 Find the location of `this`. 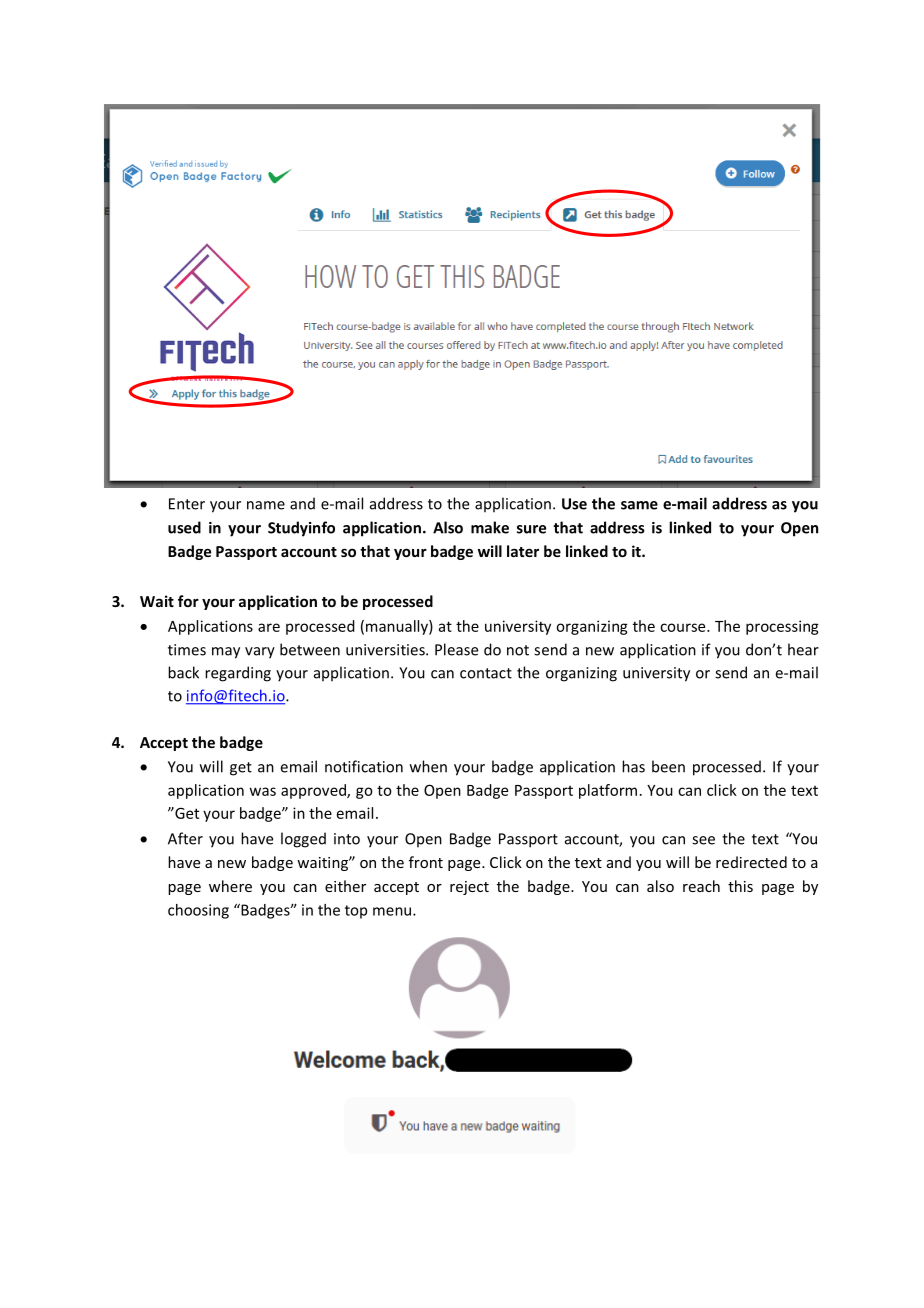

this is located at coordinates (740, 886).
